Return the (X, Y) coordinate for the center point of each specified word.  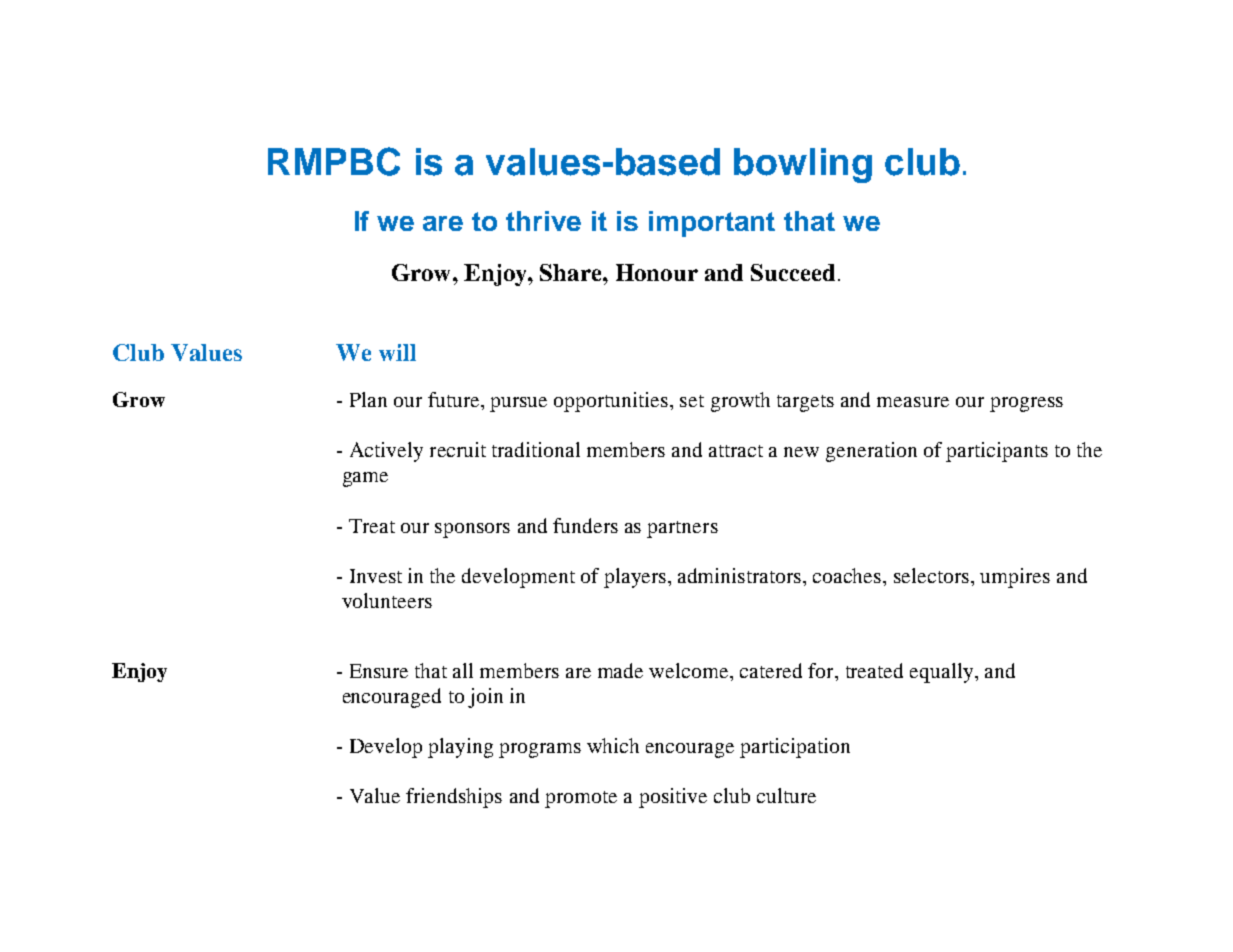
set (692, 401)
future (455, 399)
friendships (454, 798)
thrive (543, 221)
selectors (931, 575)
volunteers (387, 600)
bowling (803, 165)
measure (913, 402)
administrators (741, 575)
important (712, 224)
